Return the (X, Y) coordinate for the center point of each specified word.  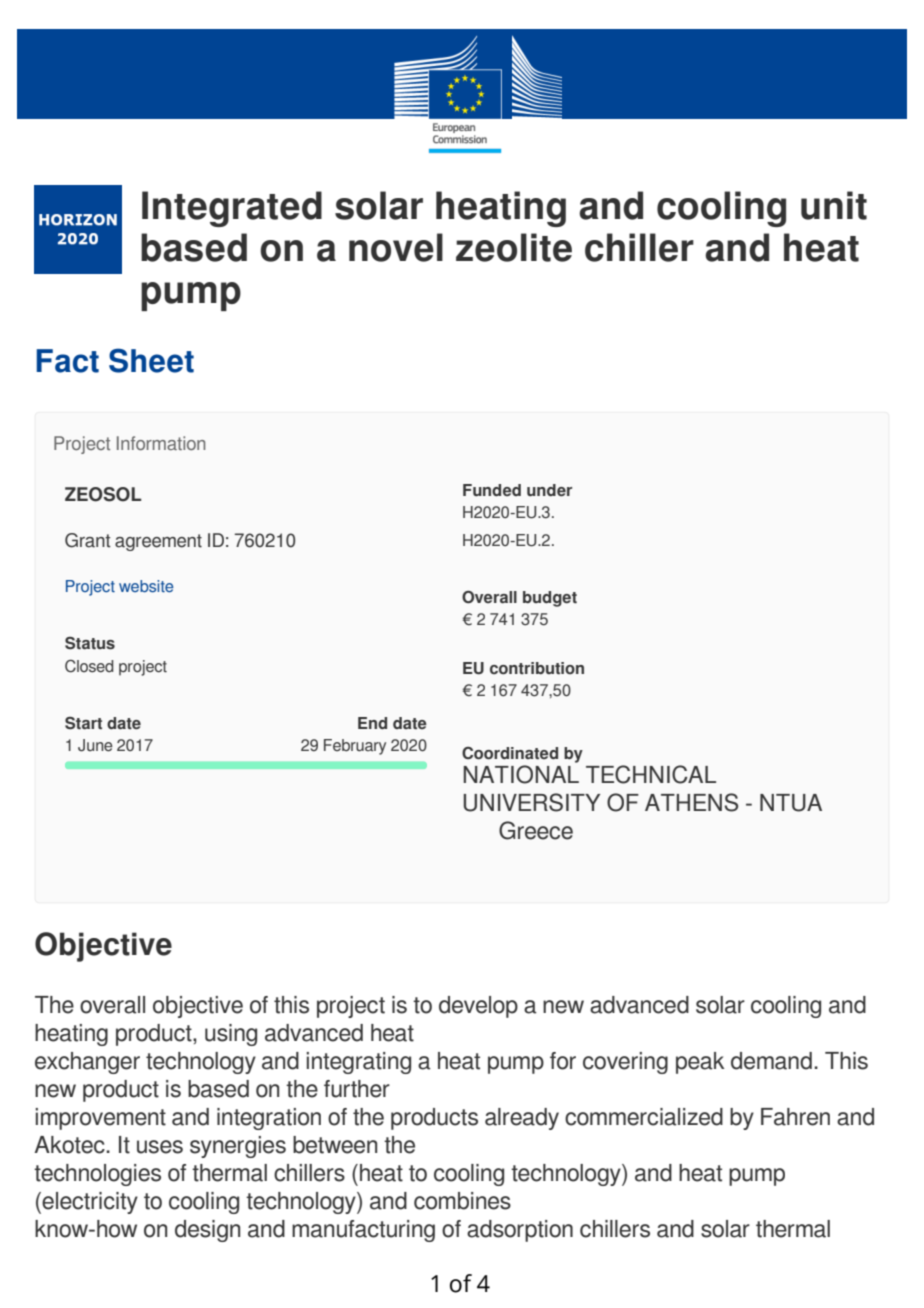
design (207, 1231)
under (549, 490)
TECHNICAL (651, 774)
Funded (492, 490)
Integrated (232, 209)
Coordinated (510, 753)
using (231, 1035)
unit (834, 205)
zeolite (514, 247)
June (95, 745)
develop (478, 1007)
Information (161, 443)
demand (771, 1061)
